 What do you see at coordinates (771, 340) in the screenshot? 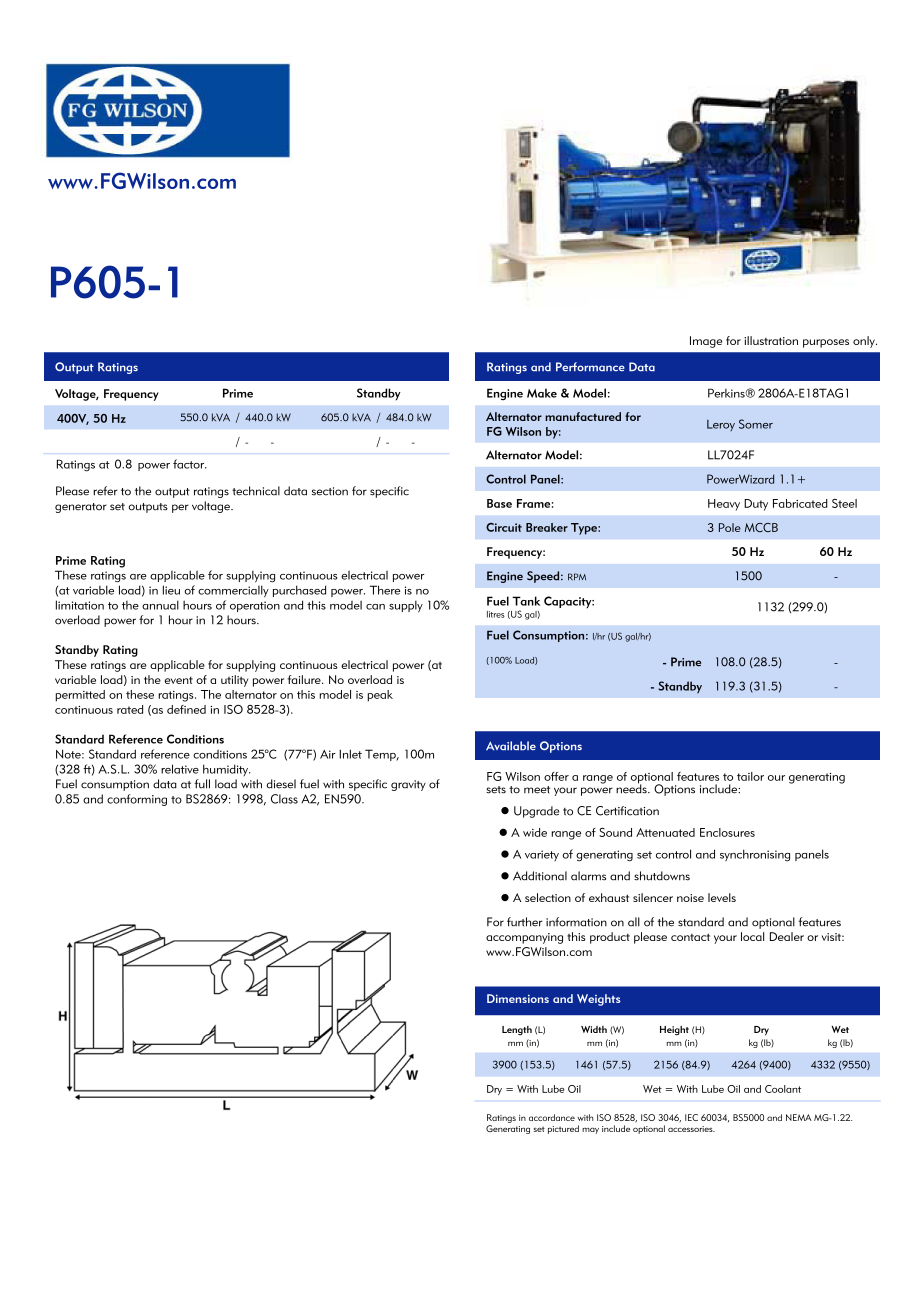
I see `illustration` at bounding box center [771, 340].
